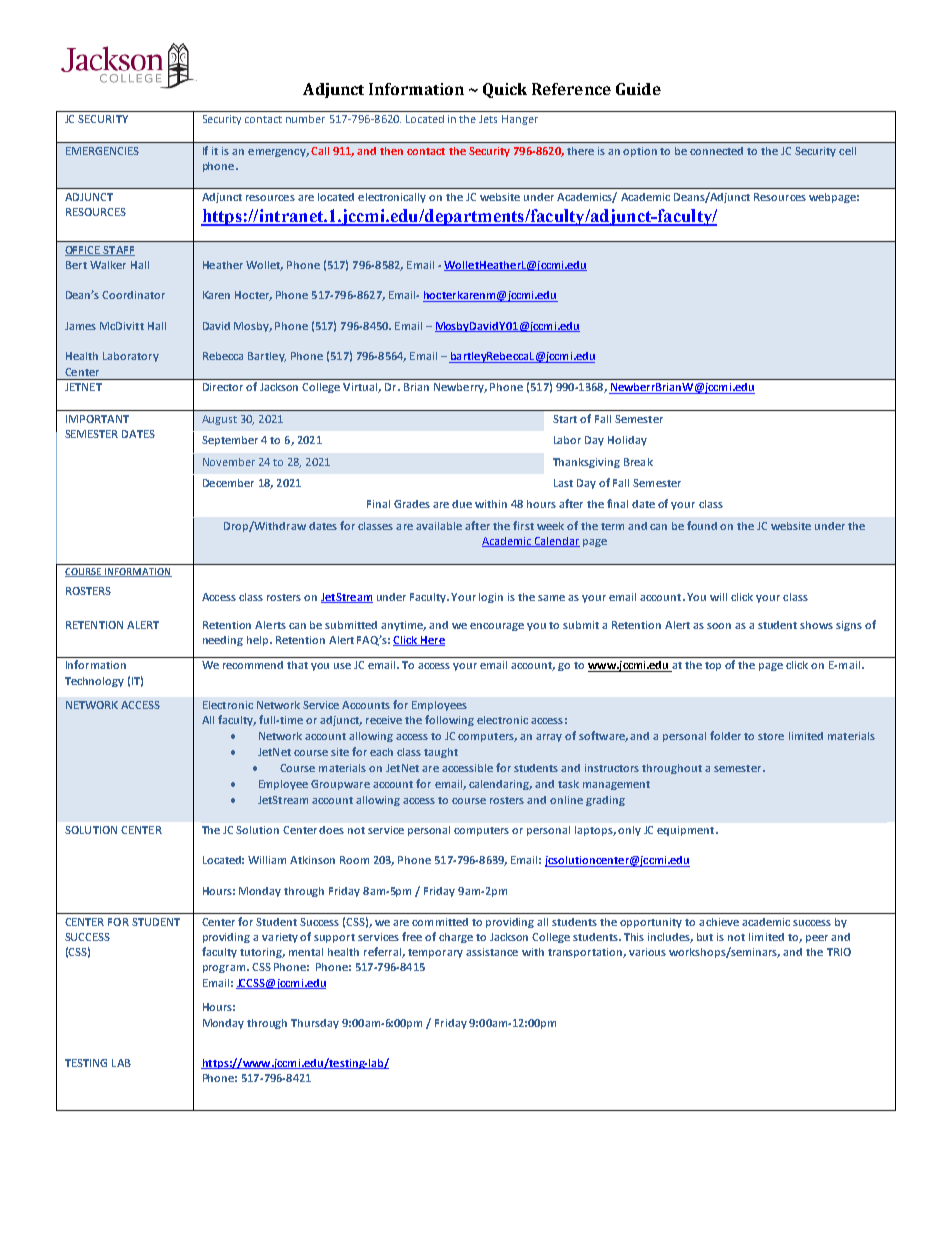  What do you see at coordinates (627, 441) in the page?
I see `Holiday` at bounding box center [627, 441].
